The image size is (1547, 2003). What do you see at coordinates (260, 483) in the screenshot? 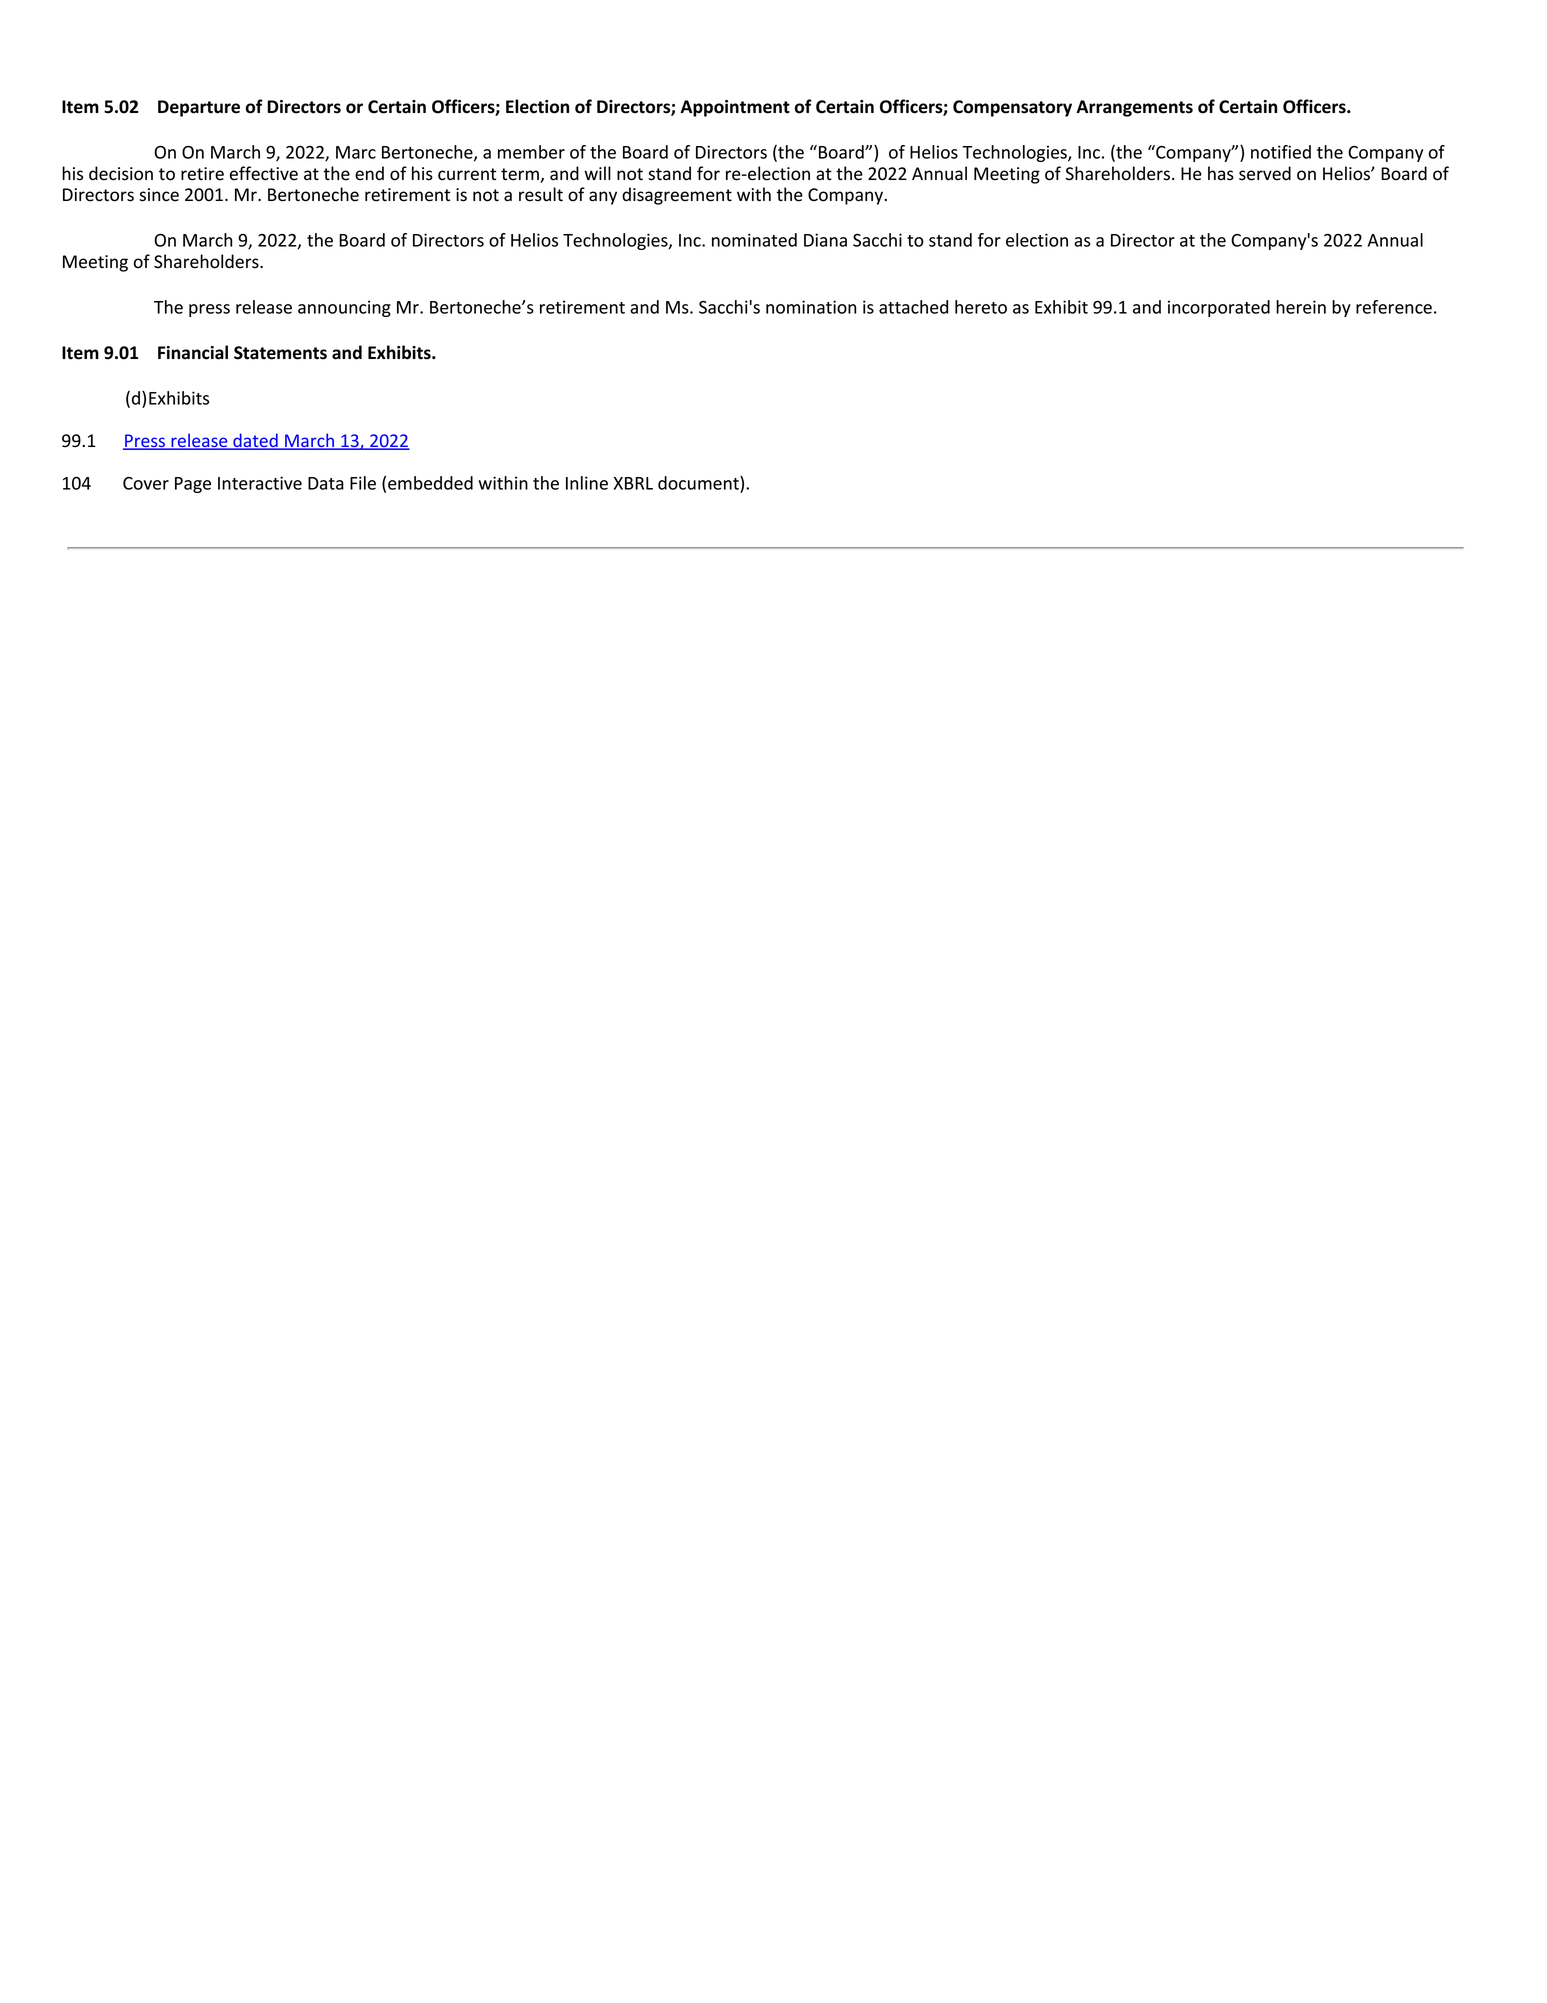
I see `Interactive` at bounding box center [260, 483].
